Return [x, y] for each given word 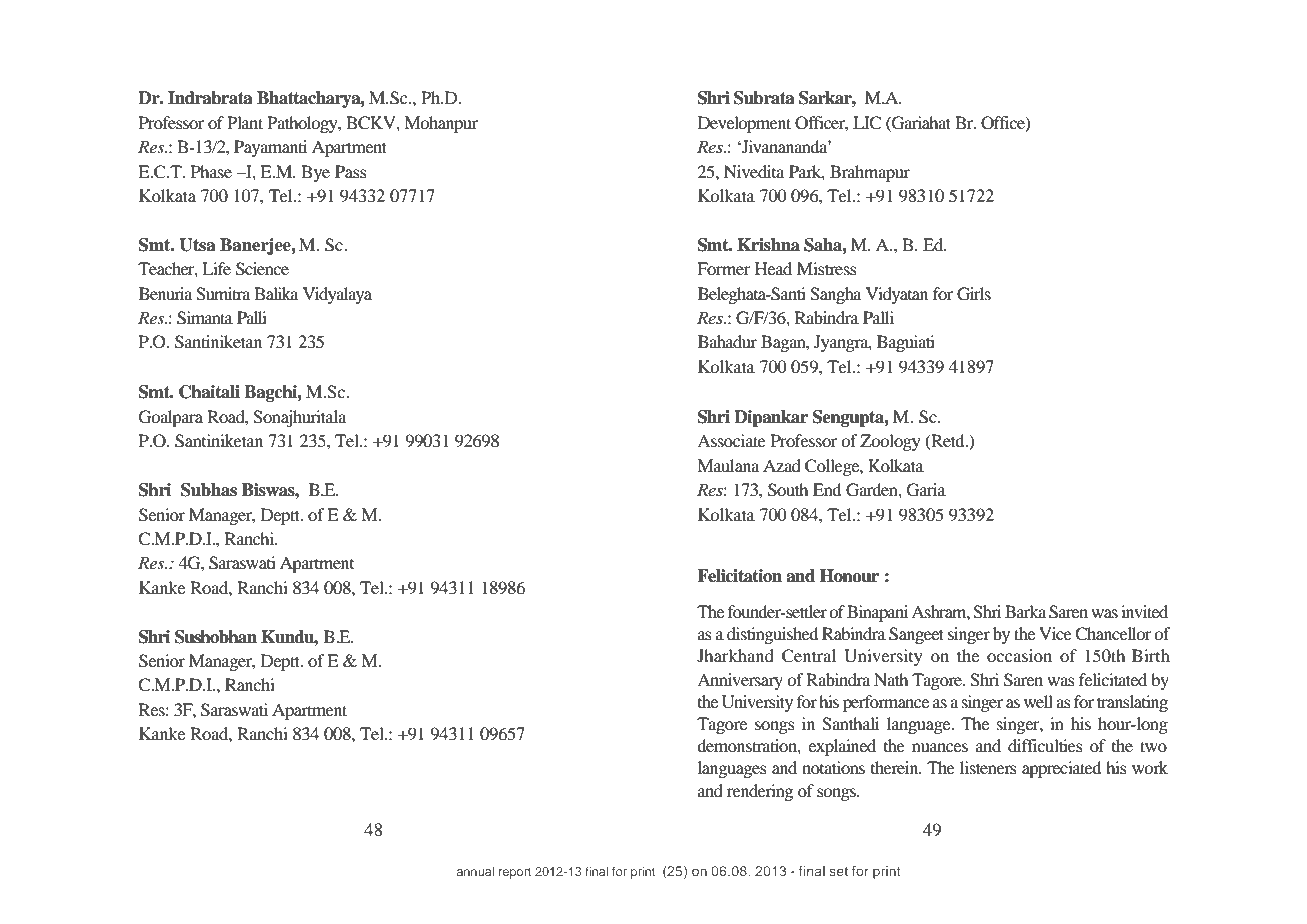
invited [1144, 611]
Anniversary [740, 681]
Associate [731, 440]
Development [744, 124]
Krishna [768, 245]
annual [475, 871]
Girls [974, 294]
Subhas [209, 490]
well [1038, 701]
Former [724, 268]
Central [809, 656]
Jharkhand [735, 655]
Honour [849, 576]
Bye [315, 173]
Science [262, 269]
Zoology [890, 442]
